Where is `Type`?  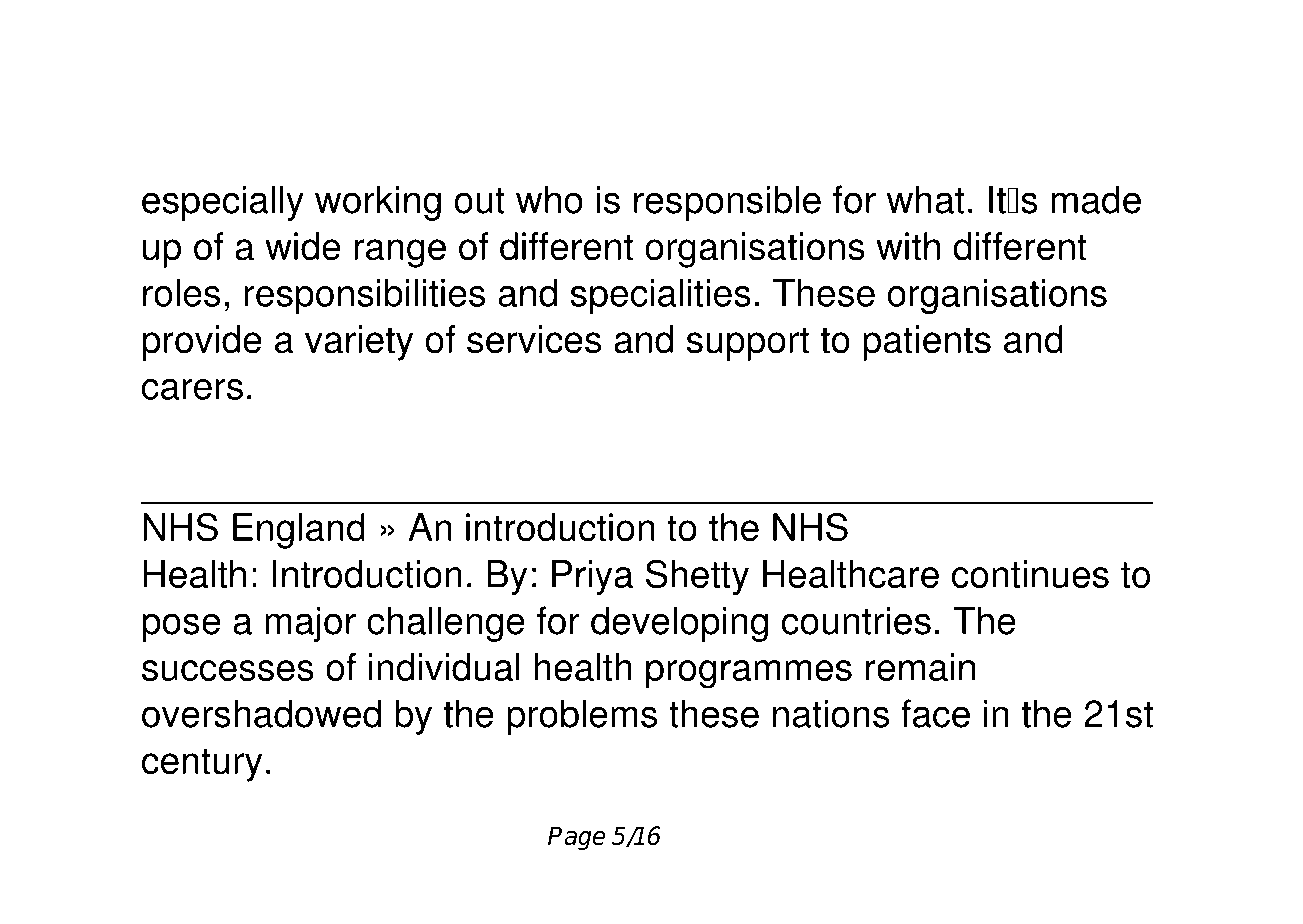 Type is located at coordinates (290, 80).
